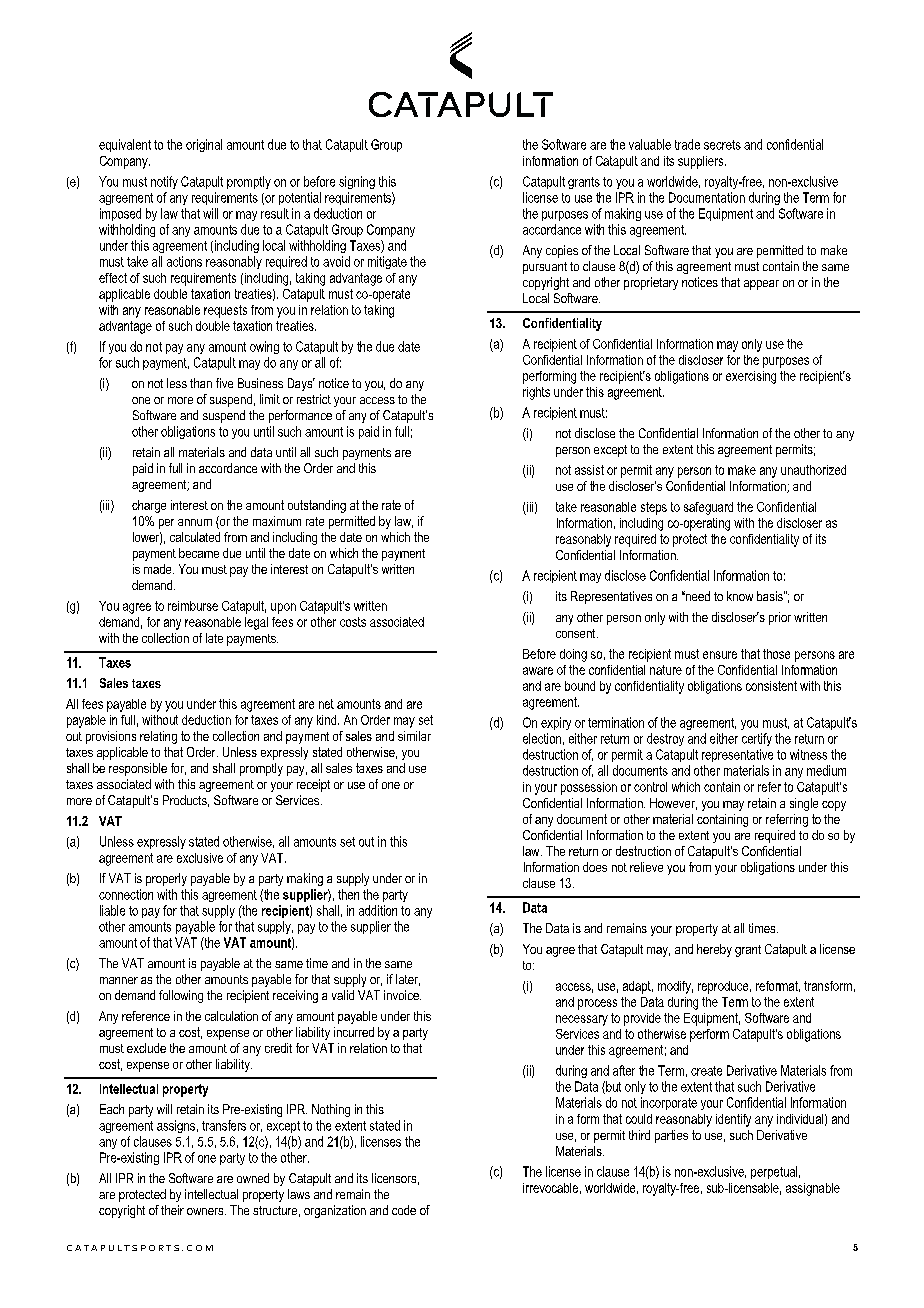 Image resolution: width=924 pixels, height=1308 pixels. Describe the element at coordinates (771, 686) in the screenshot. I see `consistent` at that location.
